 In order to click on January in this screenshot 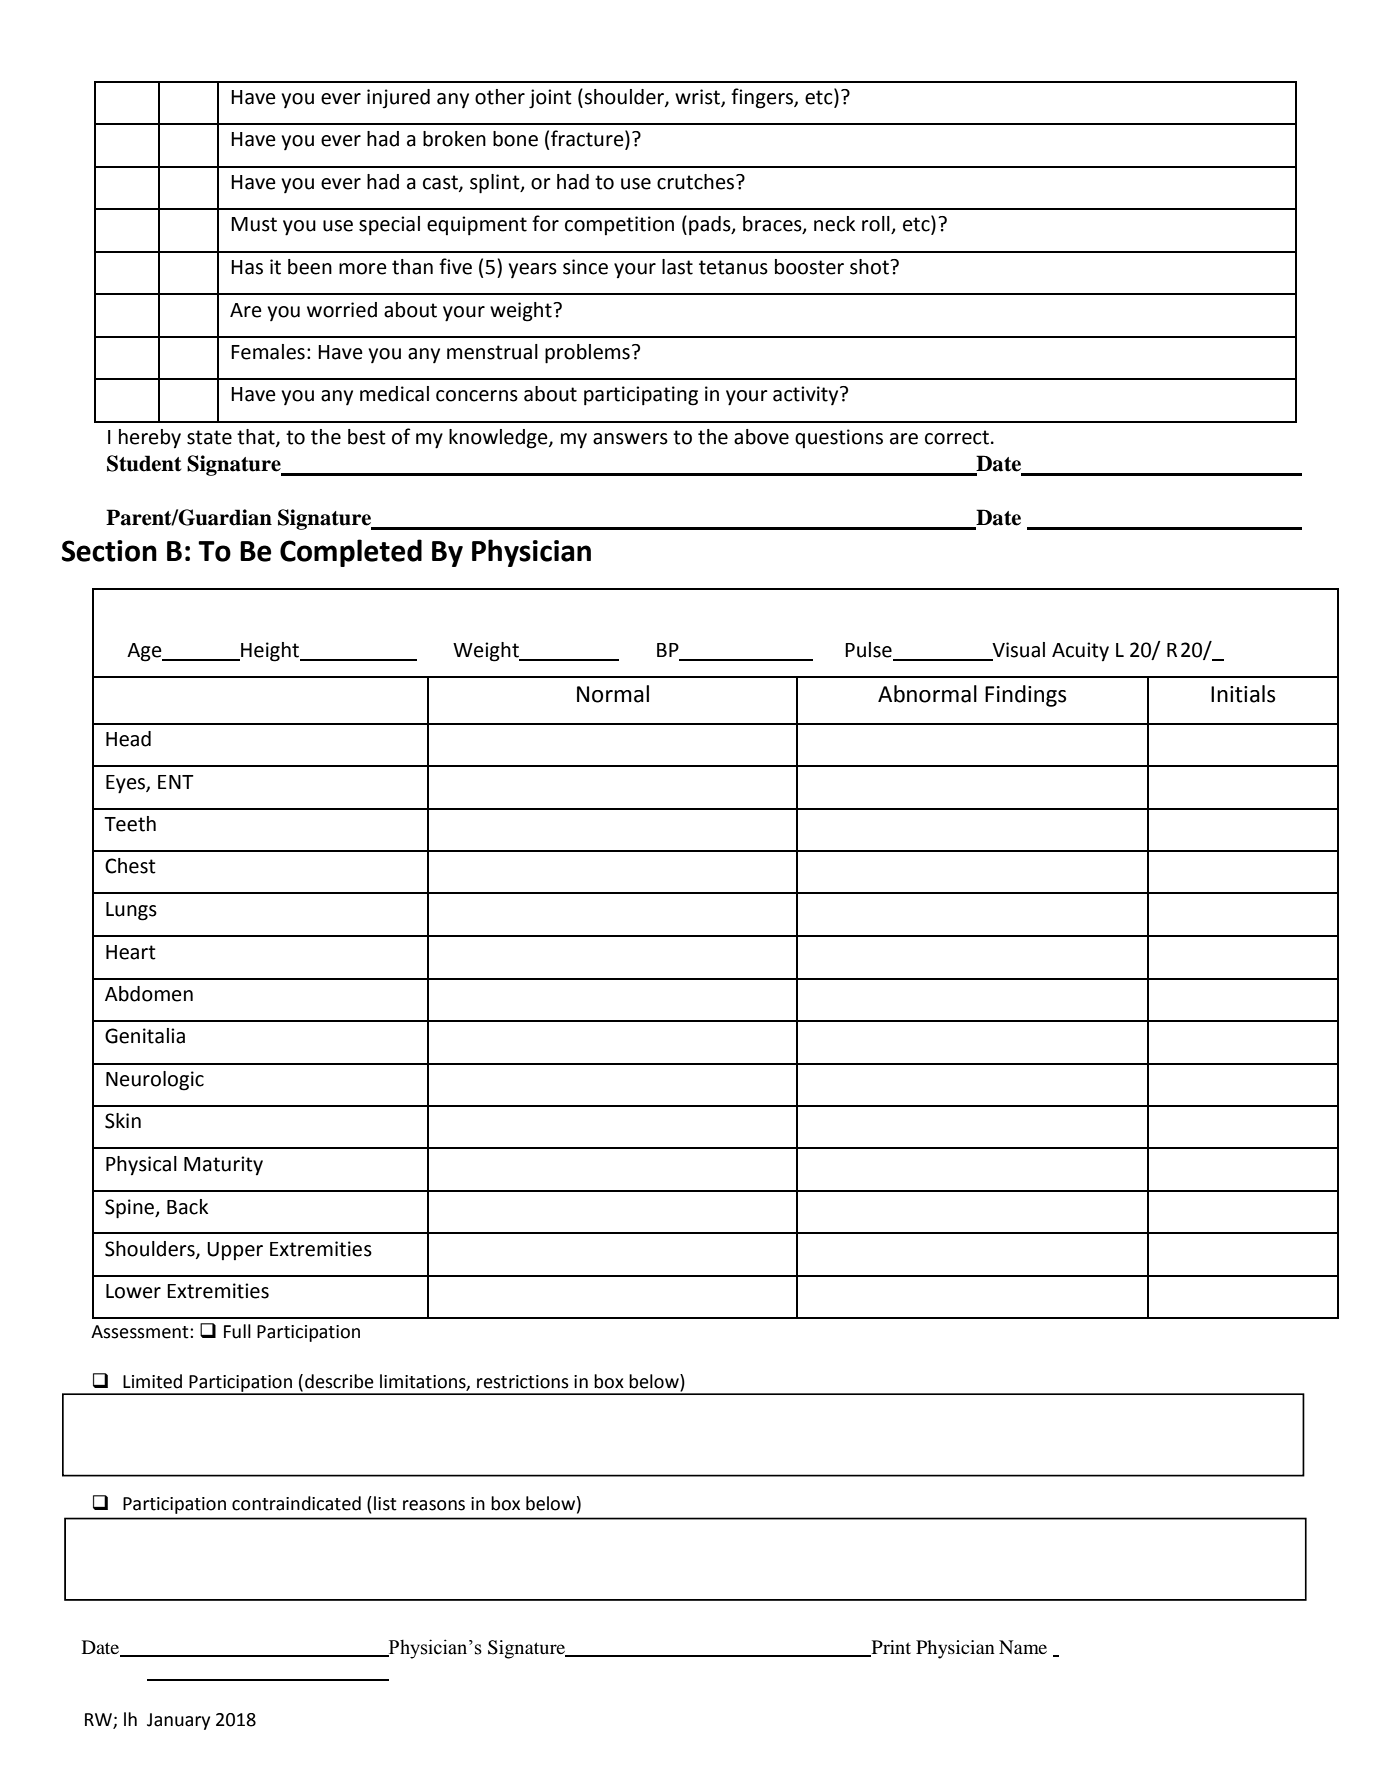, I will do `click(178, 1721)`.
